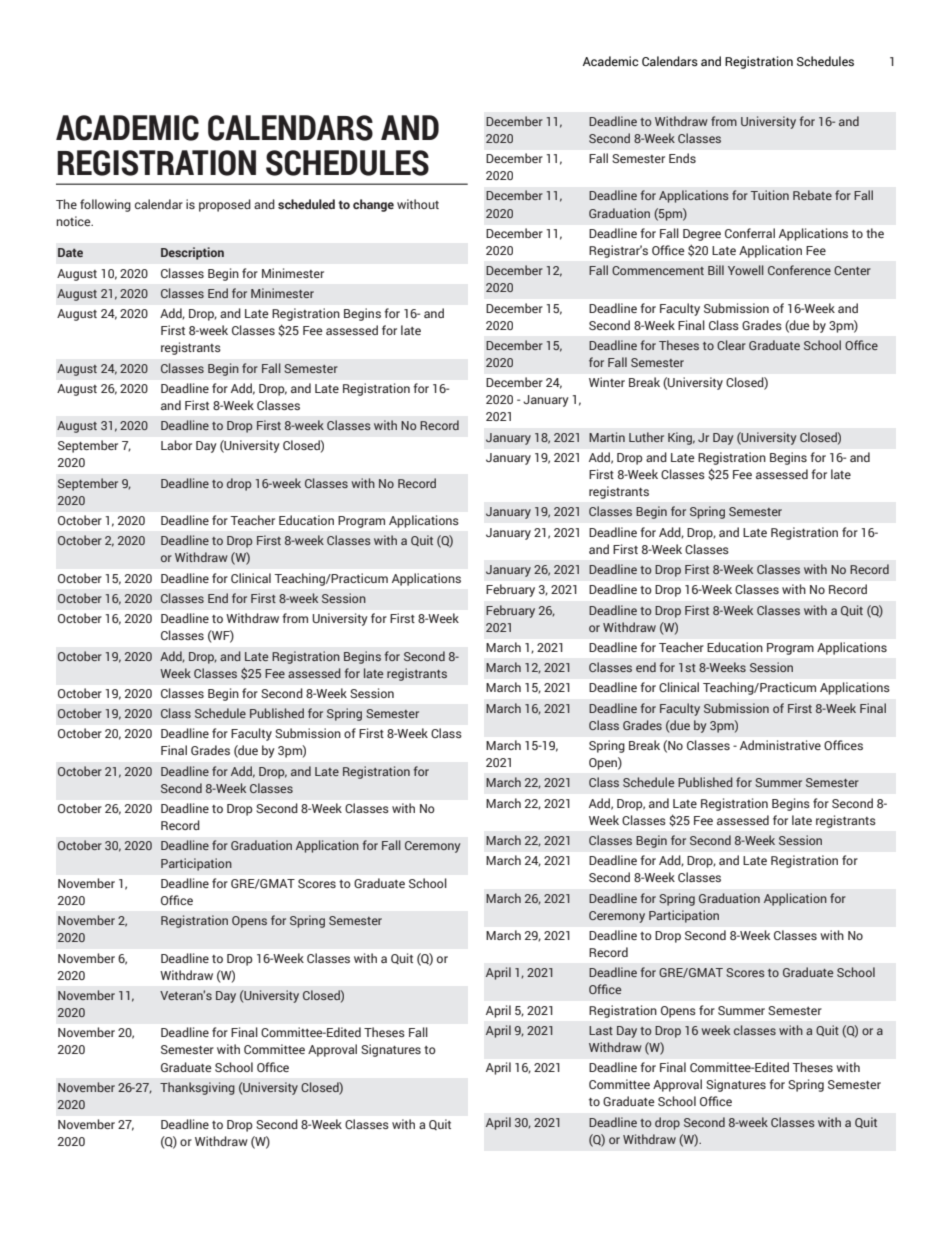 The width and height of the document is (952, 1233). Describe the element at coordinates (105, 205) in the document. I see `following` at that location.
